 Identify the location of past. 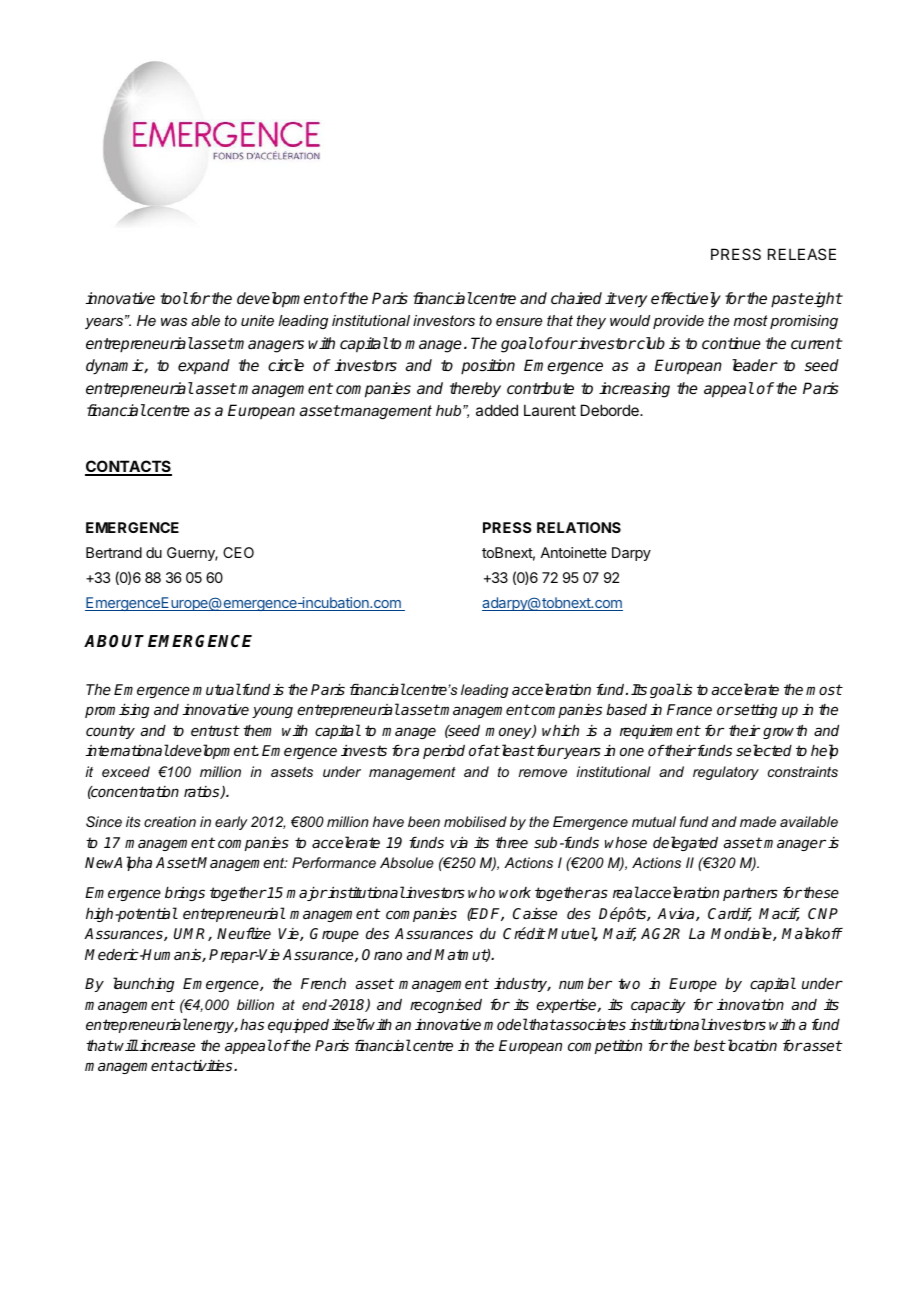
(788, 300).
